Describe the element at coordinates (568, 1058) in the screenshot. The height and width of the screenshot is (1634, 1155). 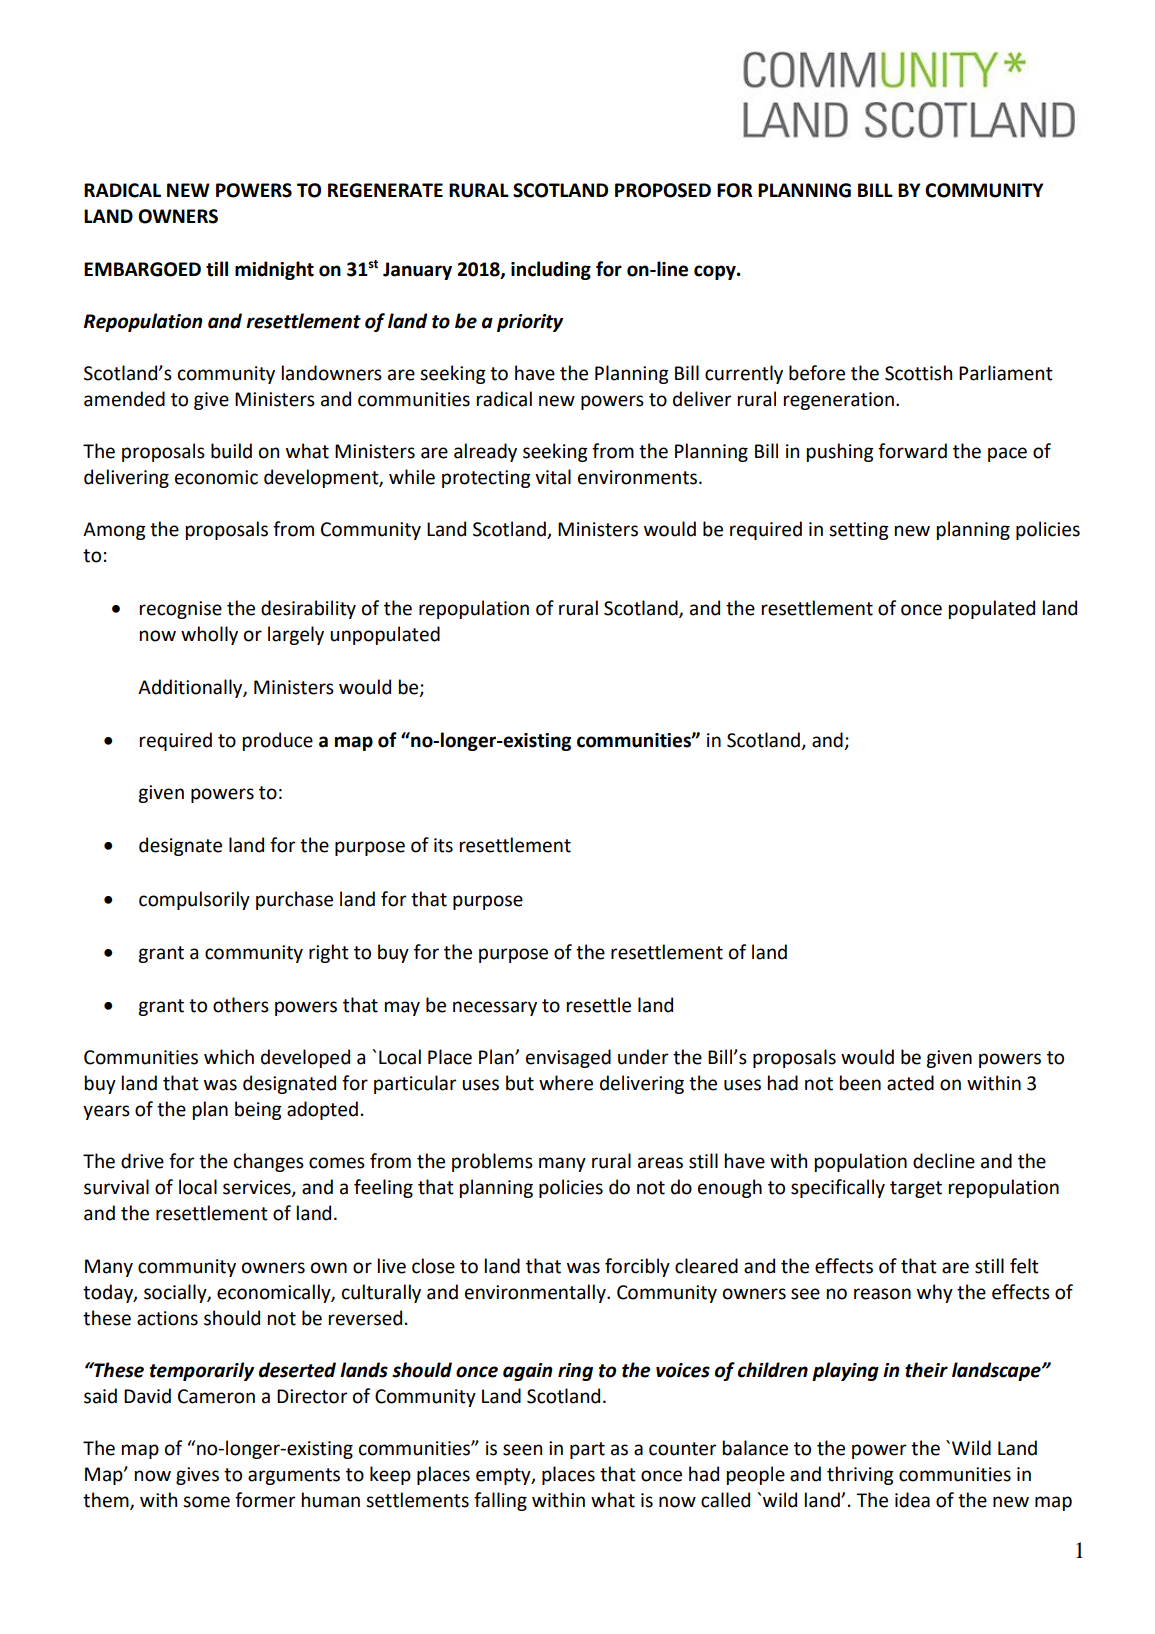
I see `envisaged` at that location.
